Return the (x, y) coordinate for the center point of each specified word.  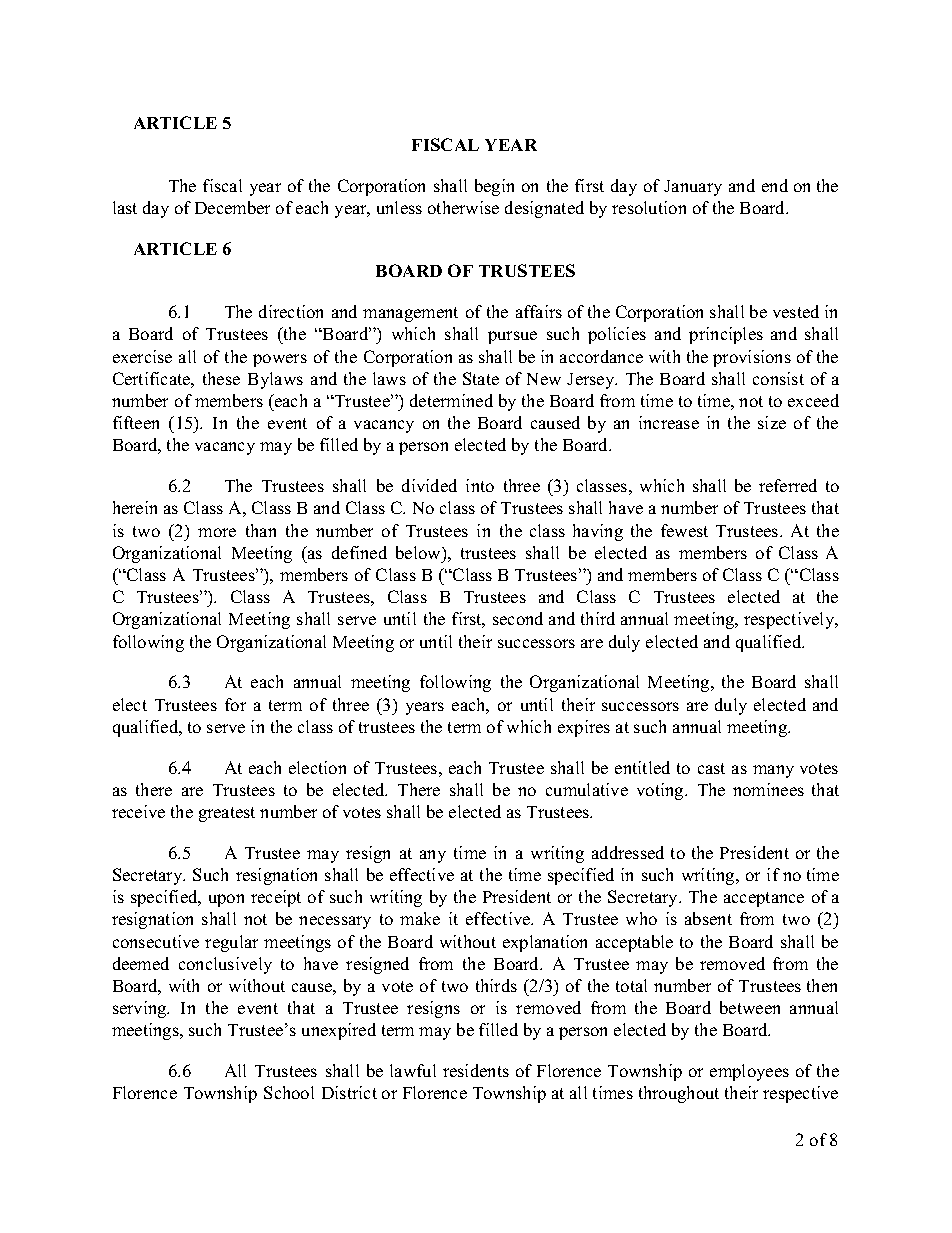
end (775, 185)
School (289, 1092)
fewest (684, 530)
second (518, 618)
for (235, 704)
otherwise (463, 207)
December (232, 207)
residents (476, 1070)
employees (749, 1072)
